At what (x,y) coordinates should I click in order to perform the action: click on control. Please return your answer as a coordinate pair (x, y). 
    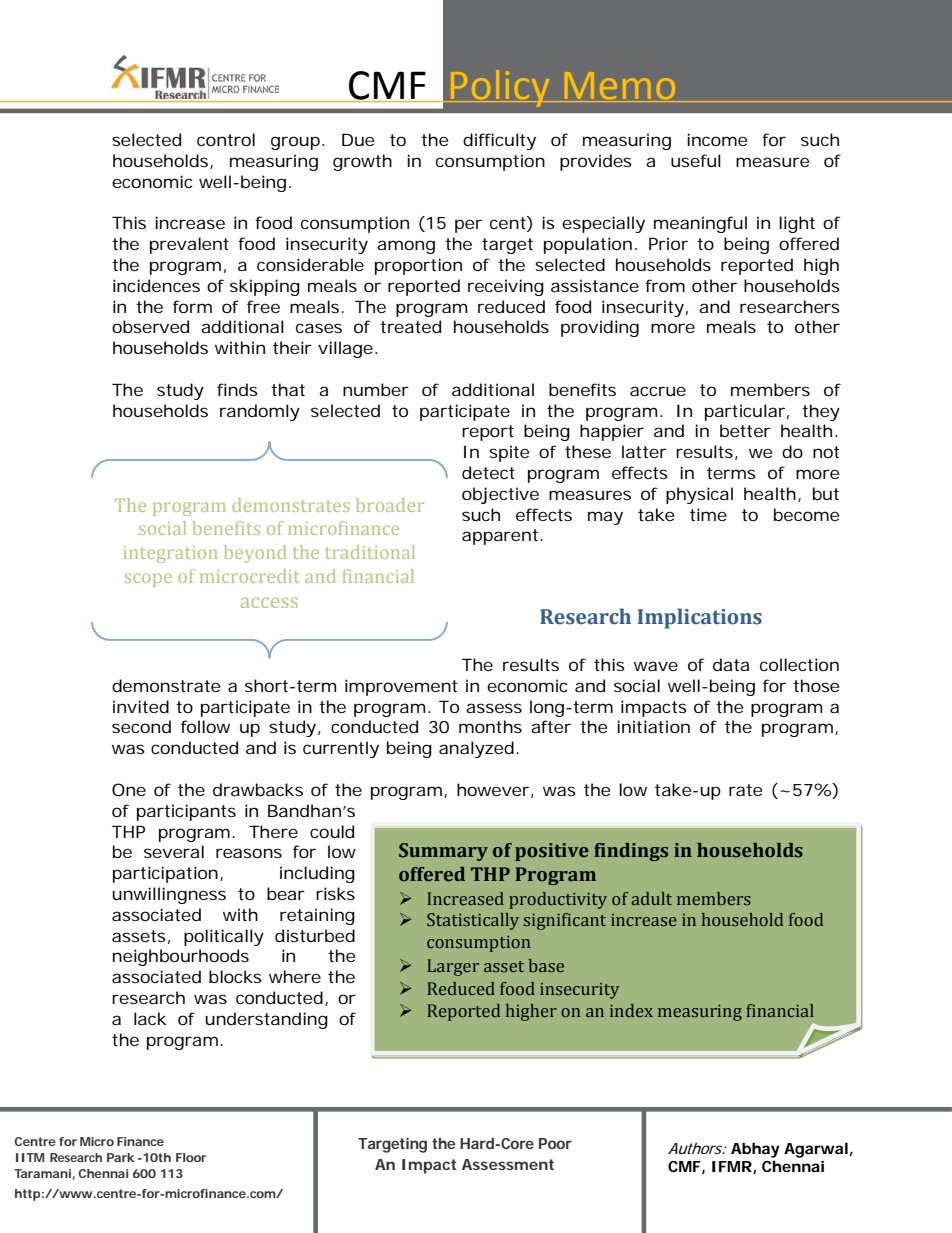
    Looking at the image, I should click on (226, 139).
